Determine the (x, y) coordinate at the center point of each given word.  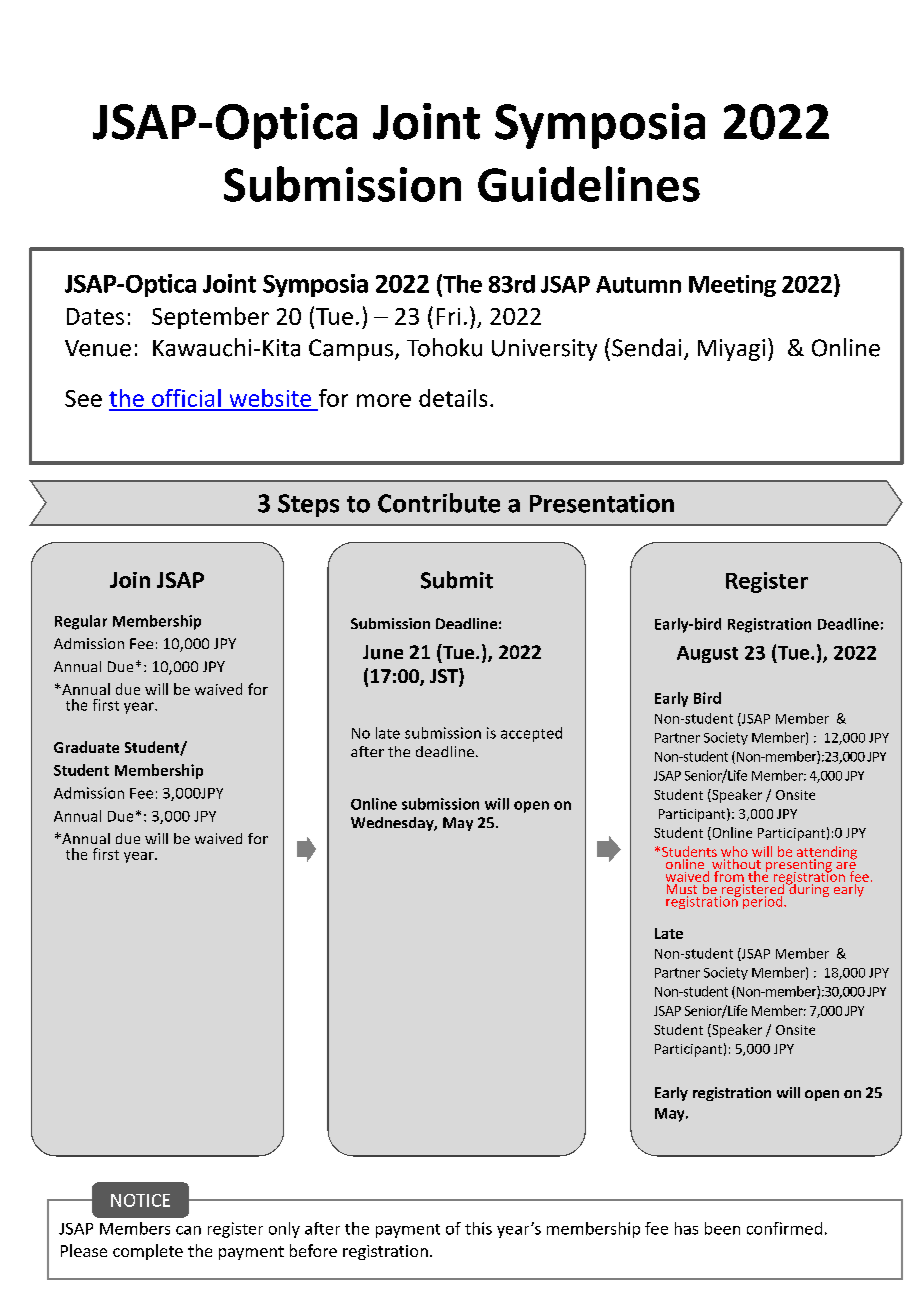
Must (682, 890)
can (188, 1230)
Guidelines (589, 184)
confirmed (784, 1228)
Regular (81, 622)
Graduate (86, 747)
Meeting (732, 286)
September (210, 318)
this (478, 1228)
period (764, 902)
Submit (457, 580)
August (707, 654)
